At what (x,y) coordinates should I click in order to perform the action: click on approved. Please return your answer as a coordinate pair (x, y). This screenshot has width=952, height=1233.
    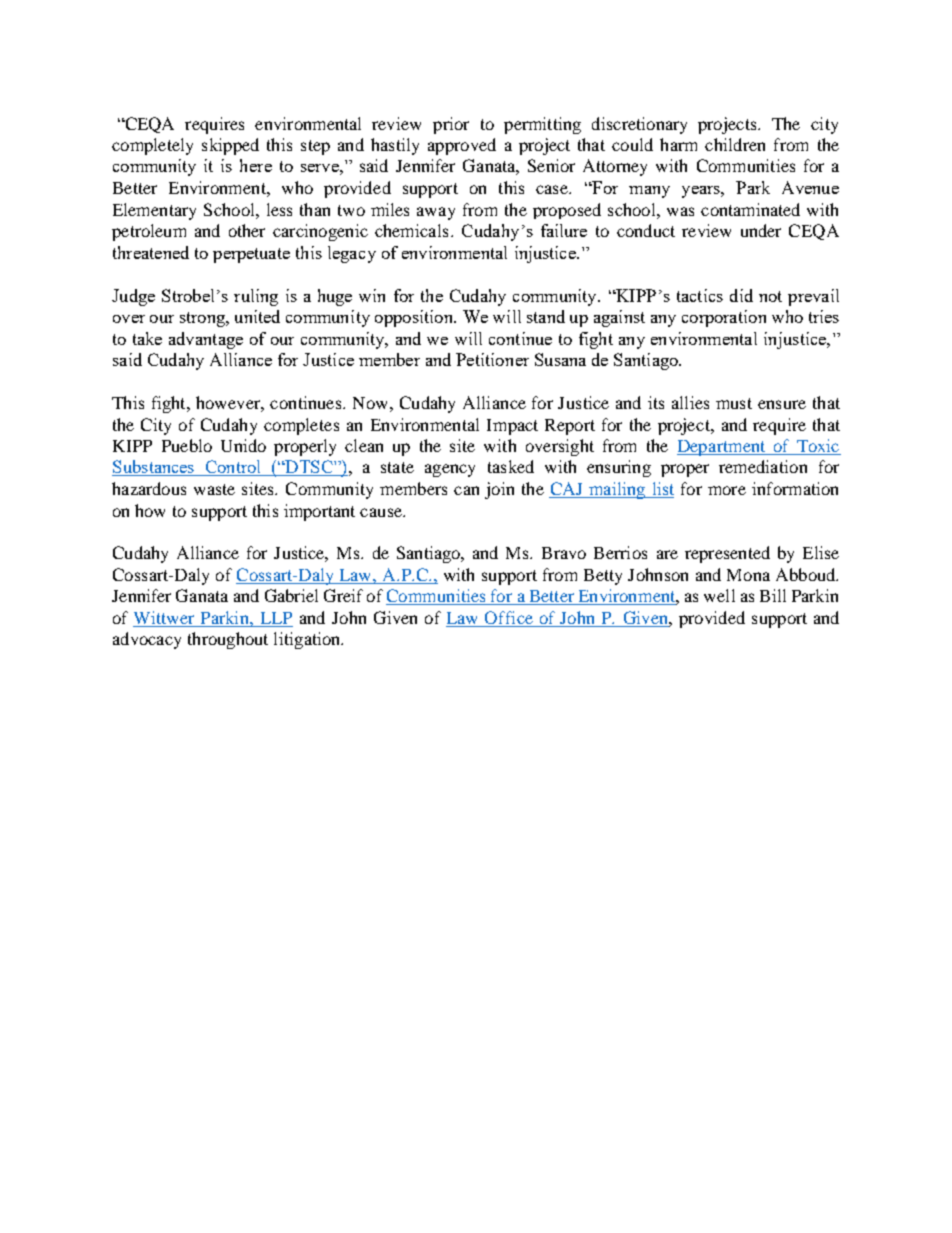
    Looking at the image, I should click on (462, 146).
